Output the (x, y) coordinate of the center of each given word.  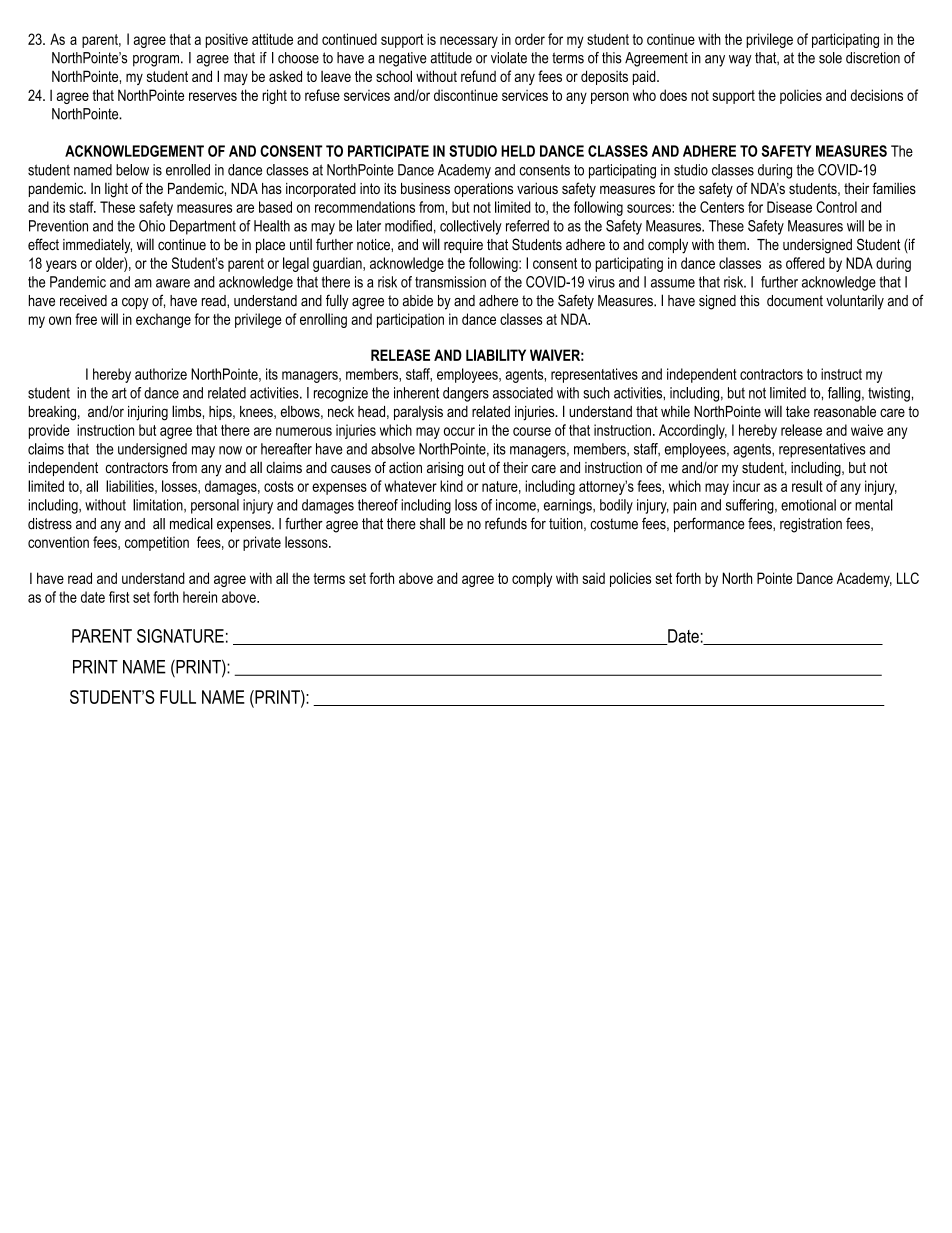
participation (410, 320)
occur (459, 431)
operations (483, 190)
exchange (163, 320)
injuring (148, 413)
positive (226, 40)
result (807, 486)
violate (509, 58)
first (119, 597)
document (795, 301)
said (593, 578)
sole (830, 58)
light (116, 190)
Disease (789, 207)
